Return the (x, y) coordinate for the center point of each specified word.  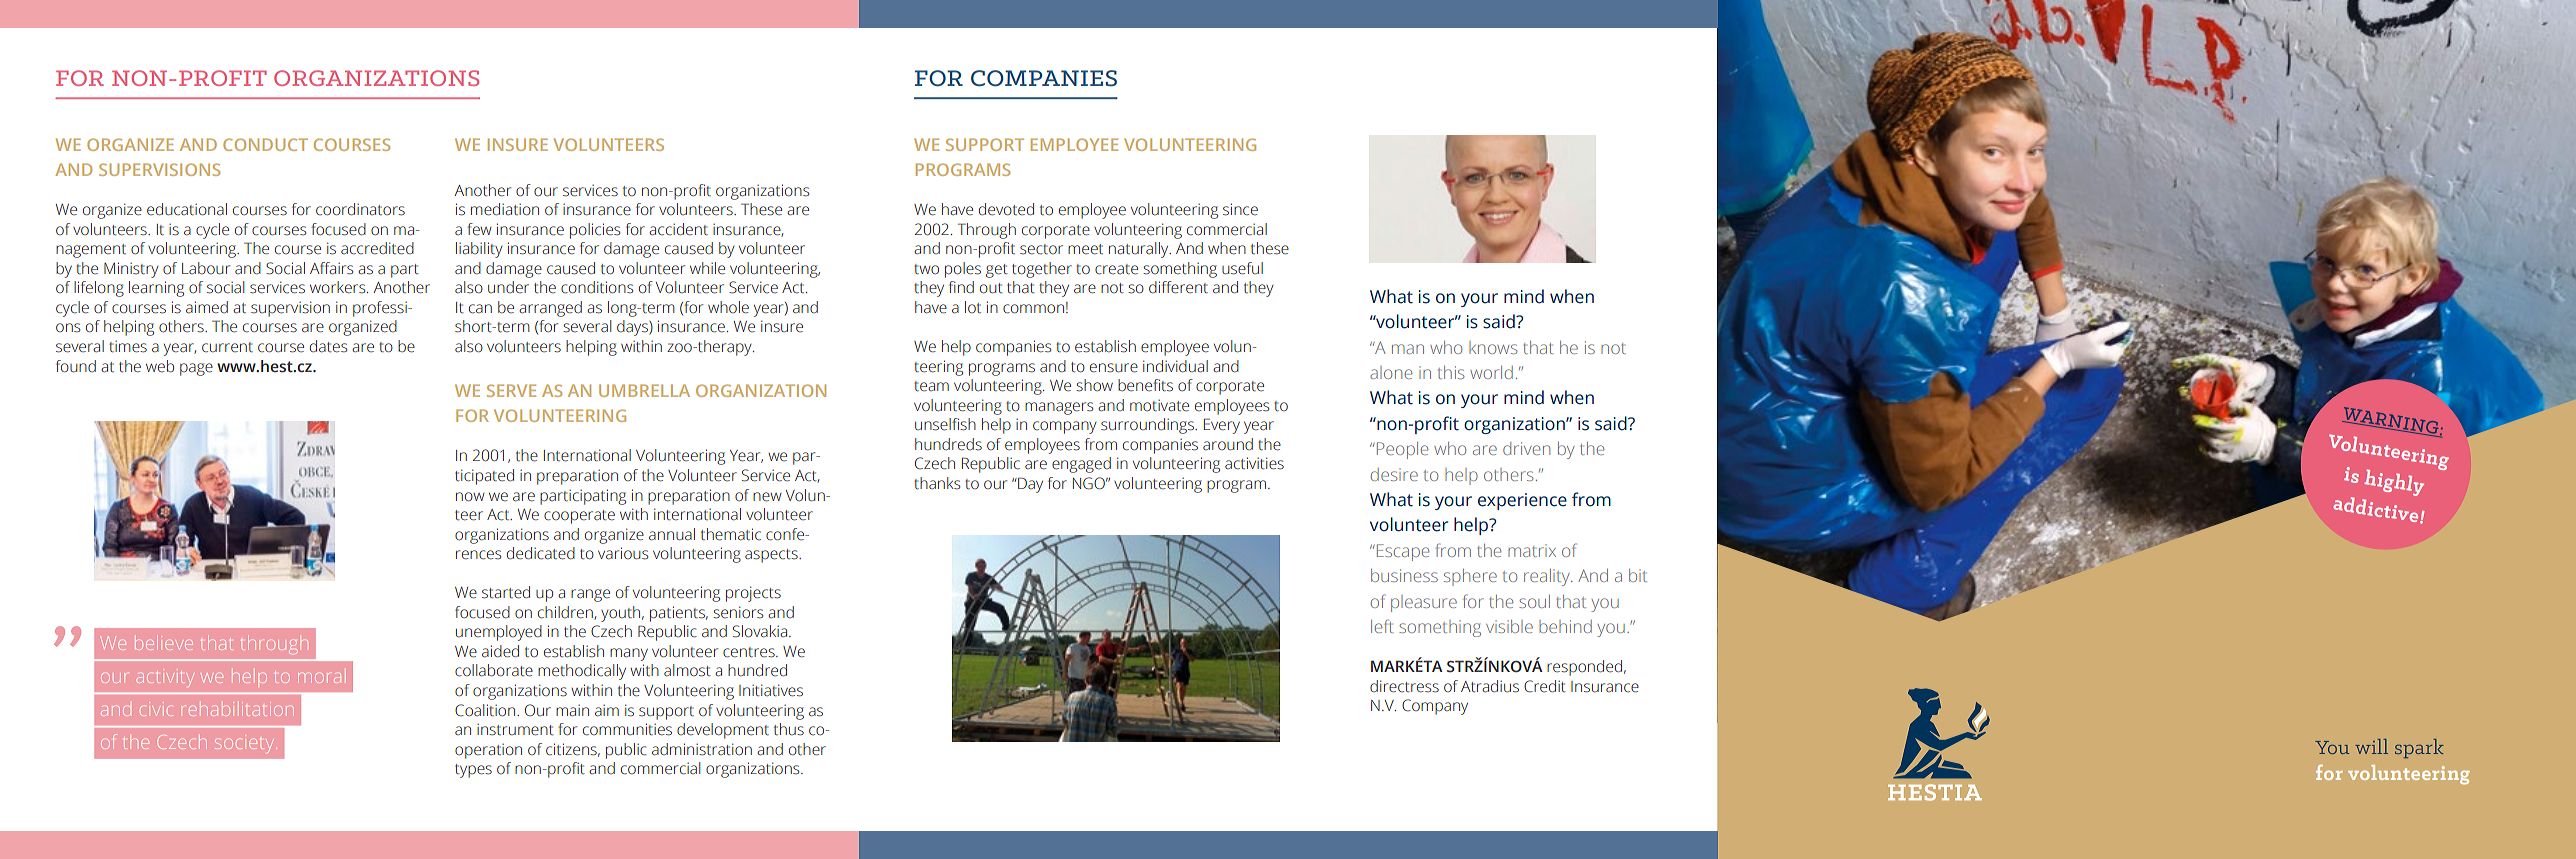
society (246, 744)
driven (1526, 448)
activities (1254, 463)
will (2371, 746)
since (1240, 209)
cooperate (579, 517)
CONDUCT (265, 144)
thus (789, 729)
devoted (1006, 209)
